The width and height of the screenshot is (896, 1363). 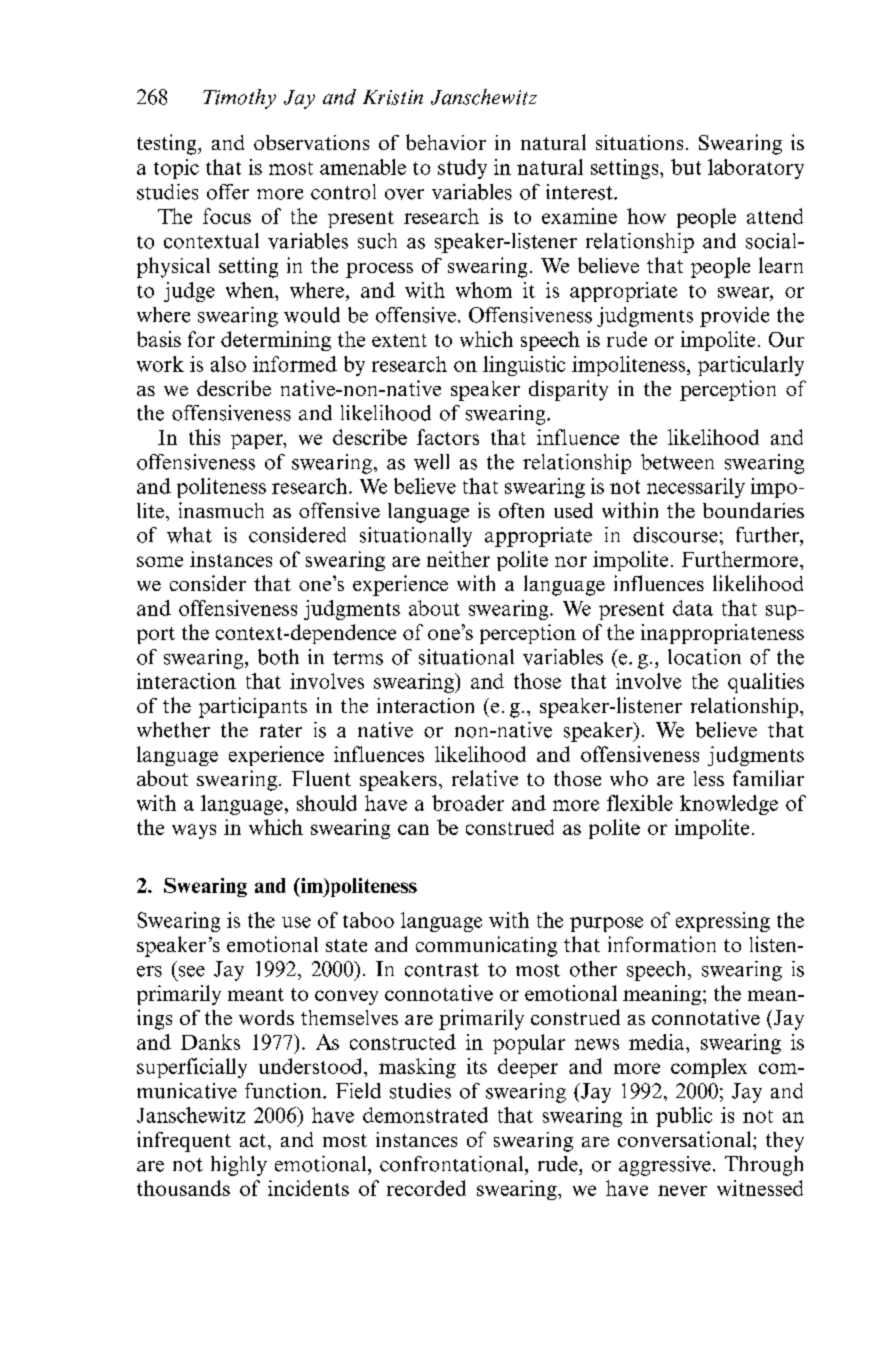 I want to click on highly, so click(x=239, y=1166).
